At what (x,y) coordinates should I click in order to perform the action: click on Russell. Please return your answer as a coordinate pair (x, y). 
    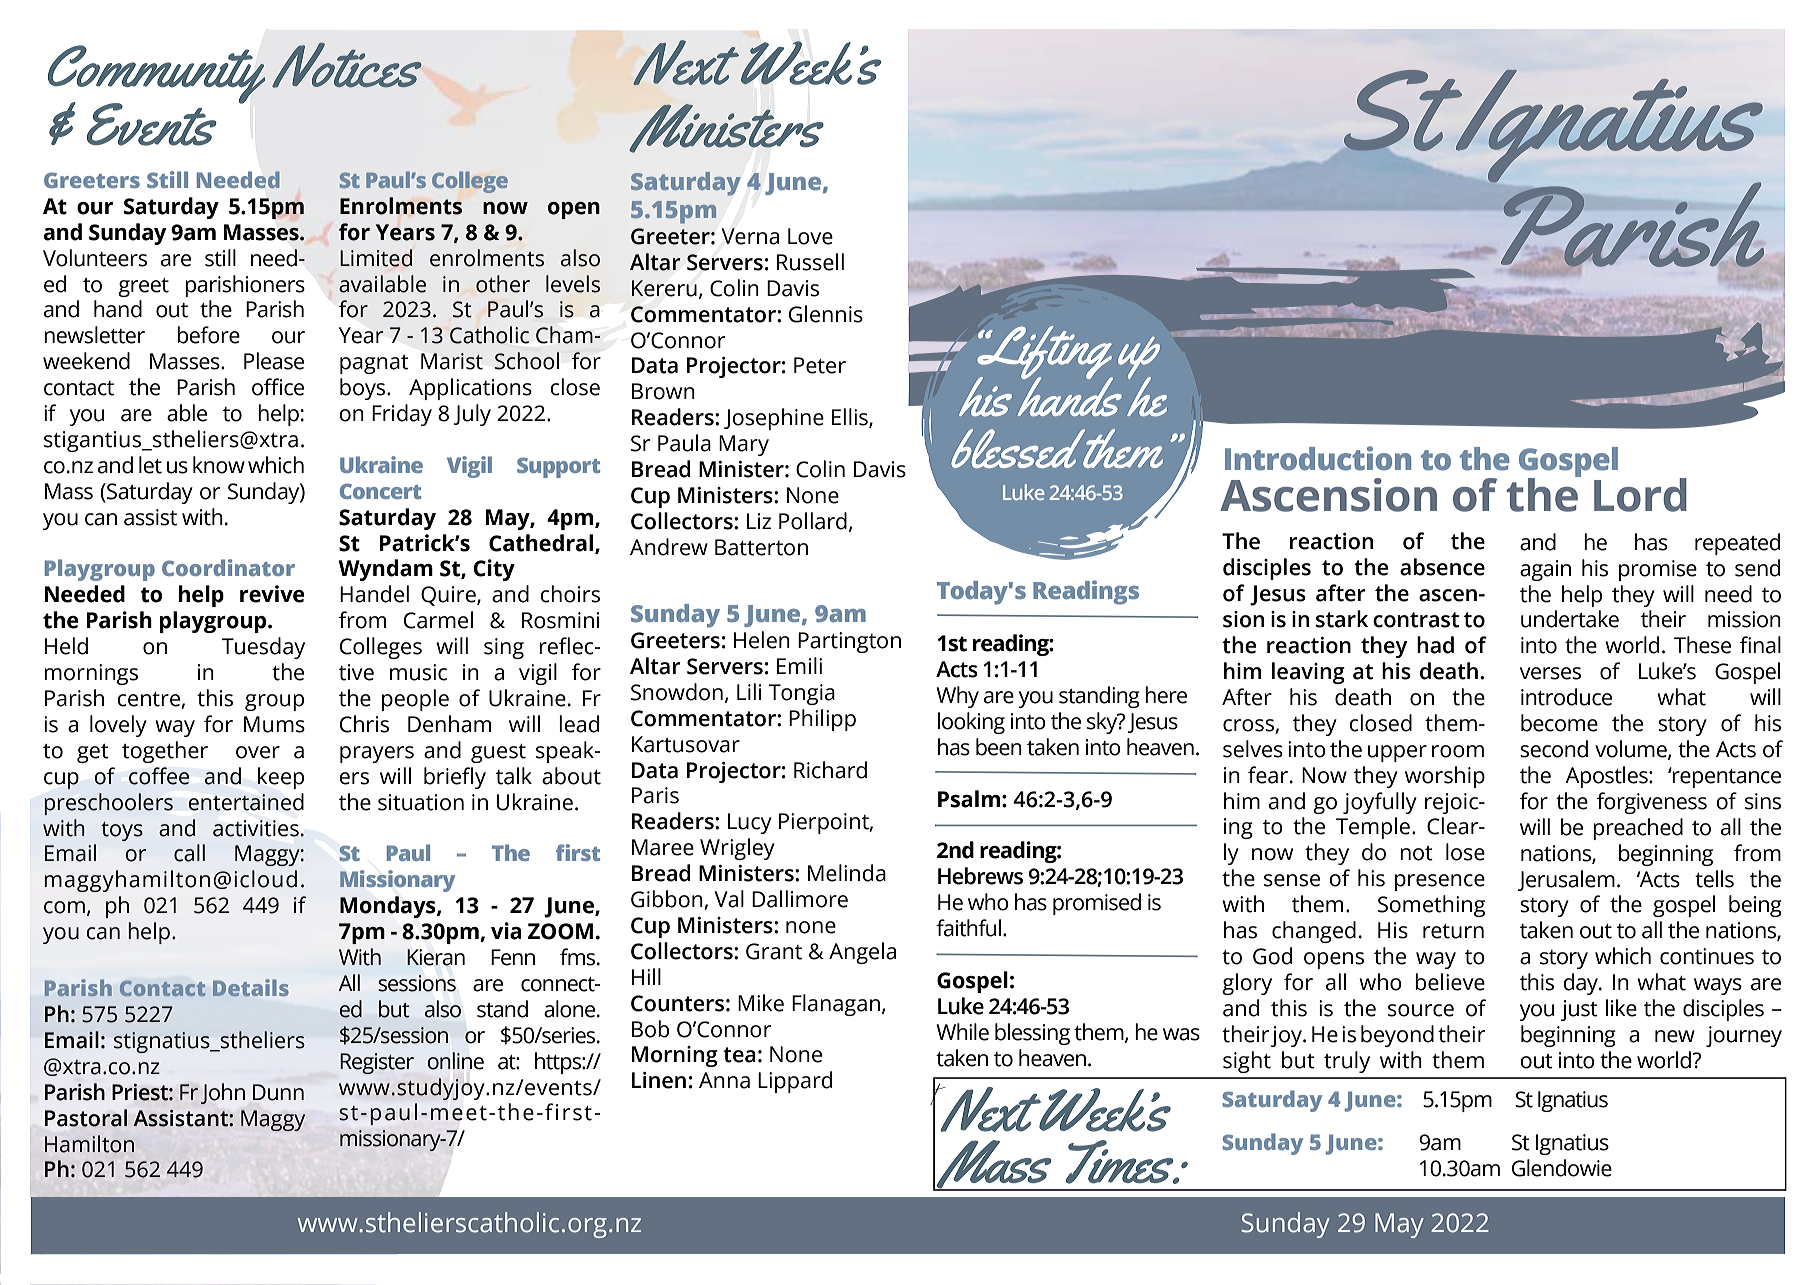
    Looking at the image, I should click on (810, 262).
